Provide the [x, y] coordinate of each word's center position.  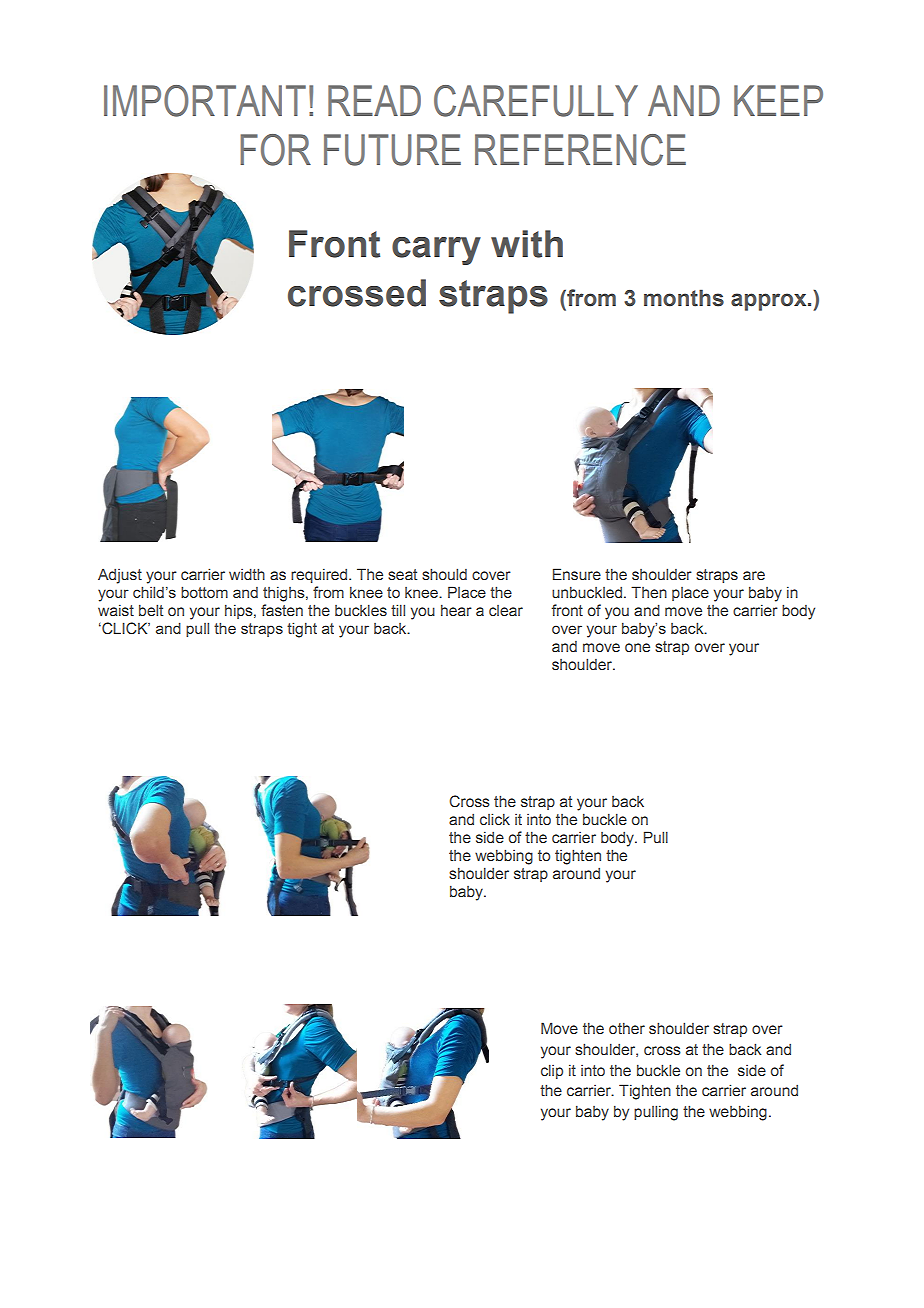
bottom [204, 592]
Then [649, 592]
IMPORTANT [205, 101]
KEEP [778, 100]
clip [552, 1071]
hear [456, 610]
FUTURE [392, 150]
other [627, 1028]
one [637, 648]
